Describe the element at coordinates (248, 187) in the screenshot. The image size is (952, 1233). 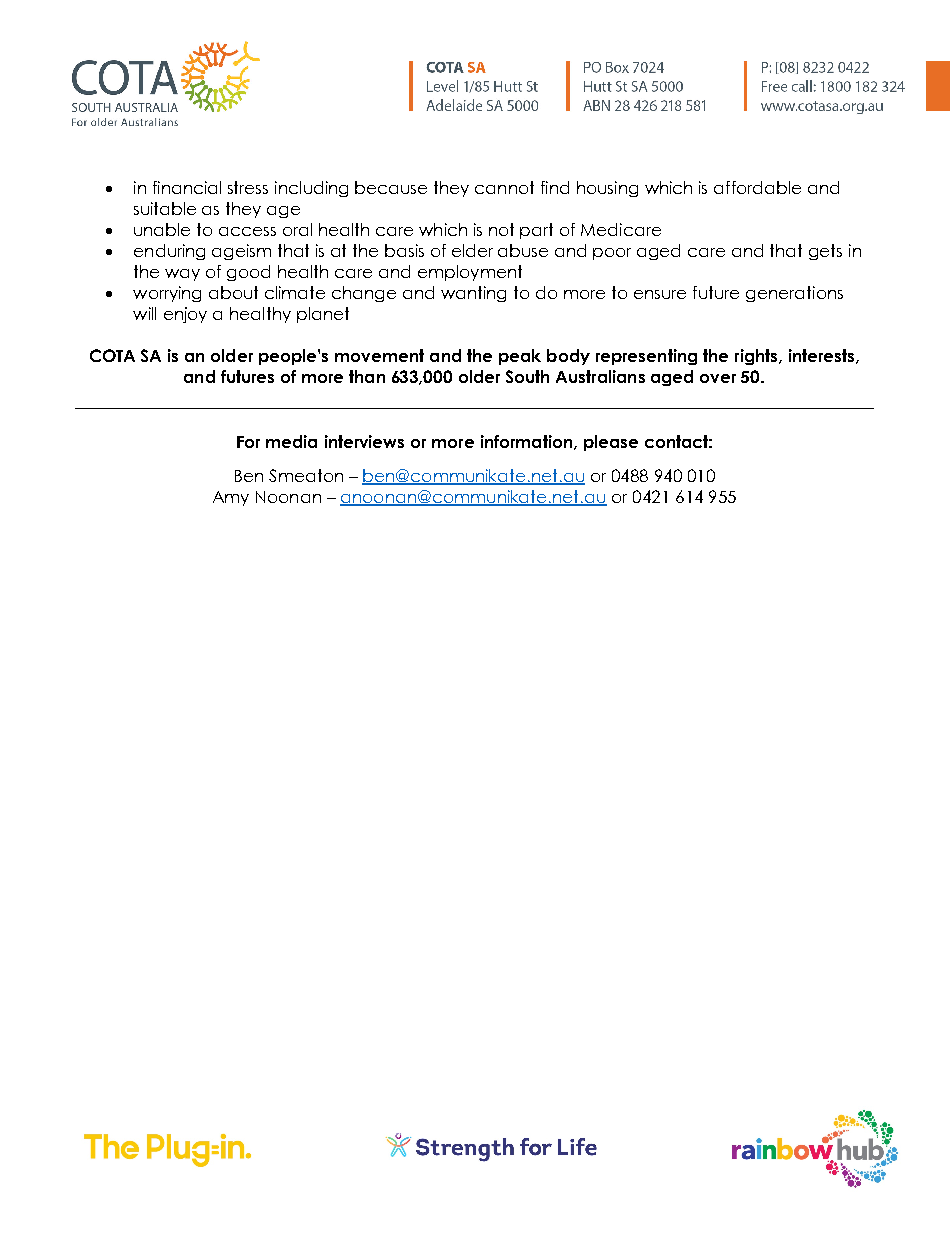
I see `stress` at that location.
